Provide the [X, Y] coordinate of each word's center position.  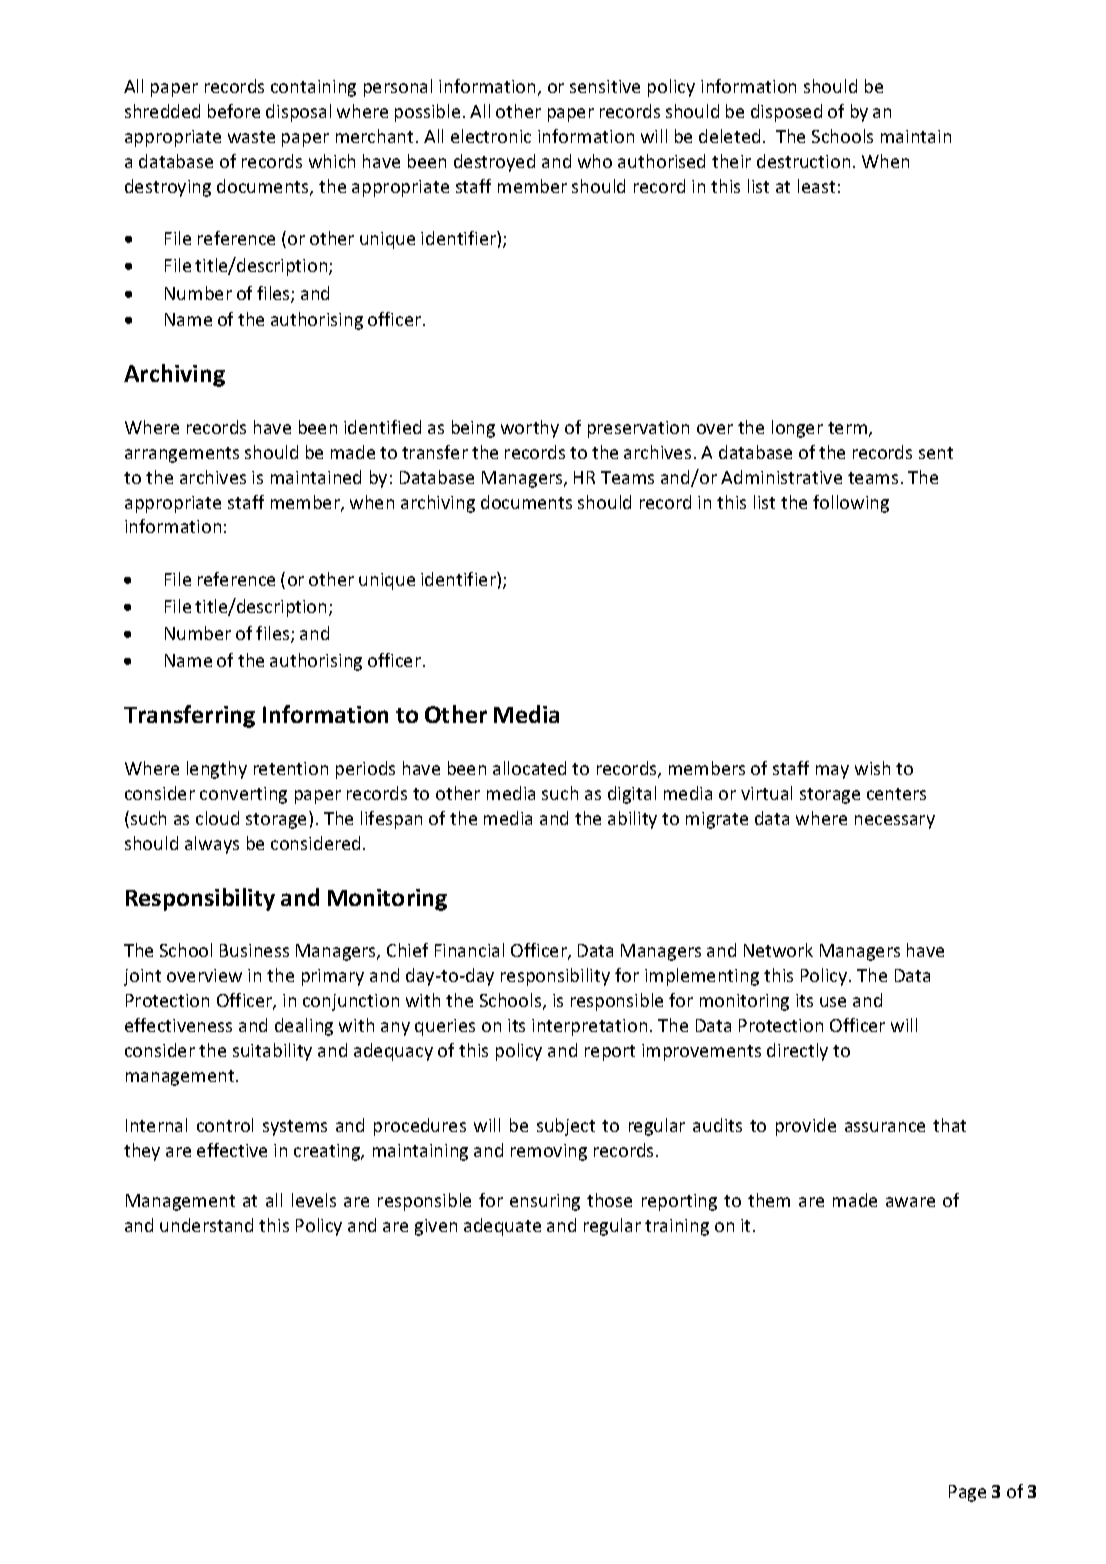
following [851, 504]
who [595, 161]
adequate [502, 1227]
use [833, 1002]
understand [206, 1225]
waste [251, 137]
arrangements [182, 455]
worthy [530, 429]
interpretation [589, 1027]
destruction [803, 161]
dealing [304, 1027]
